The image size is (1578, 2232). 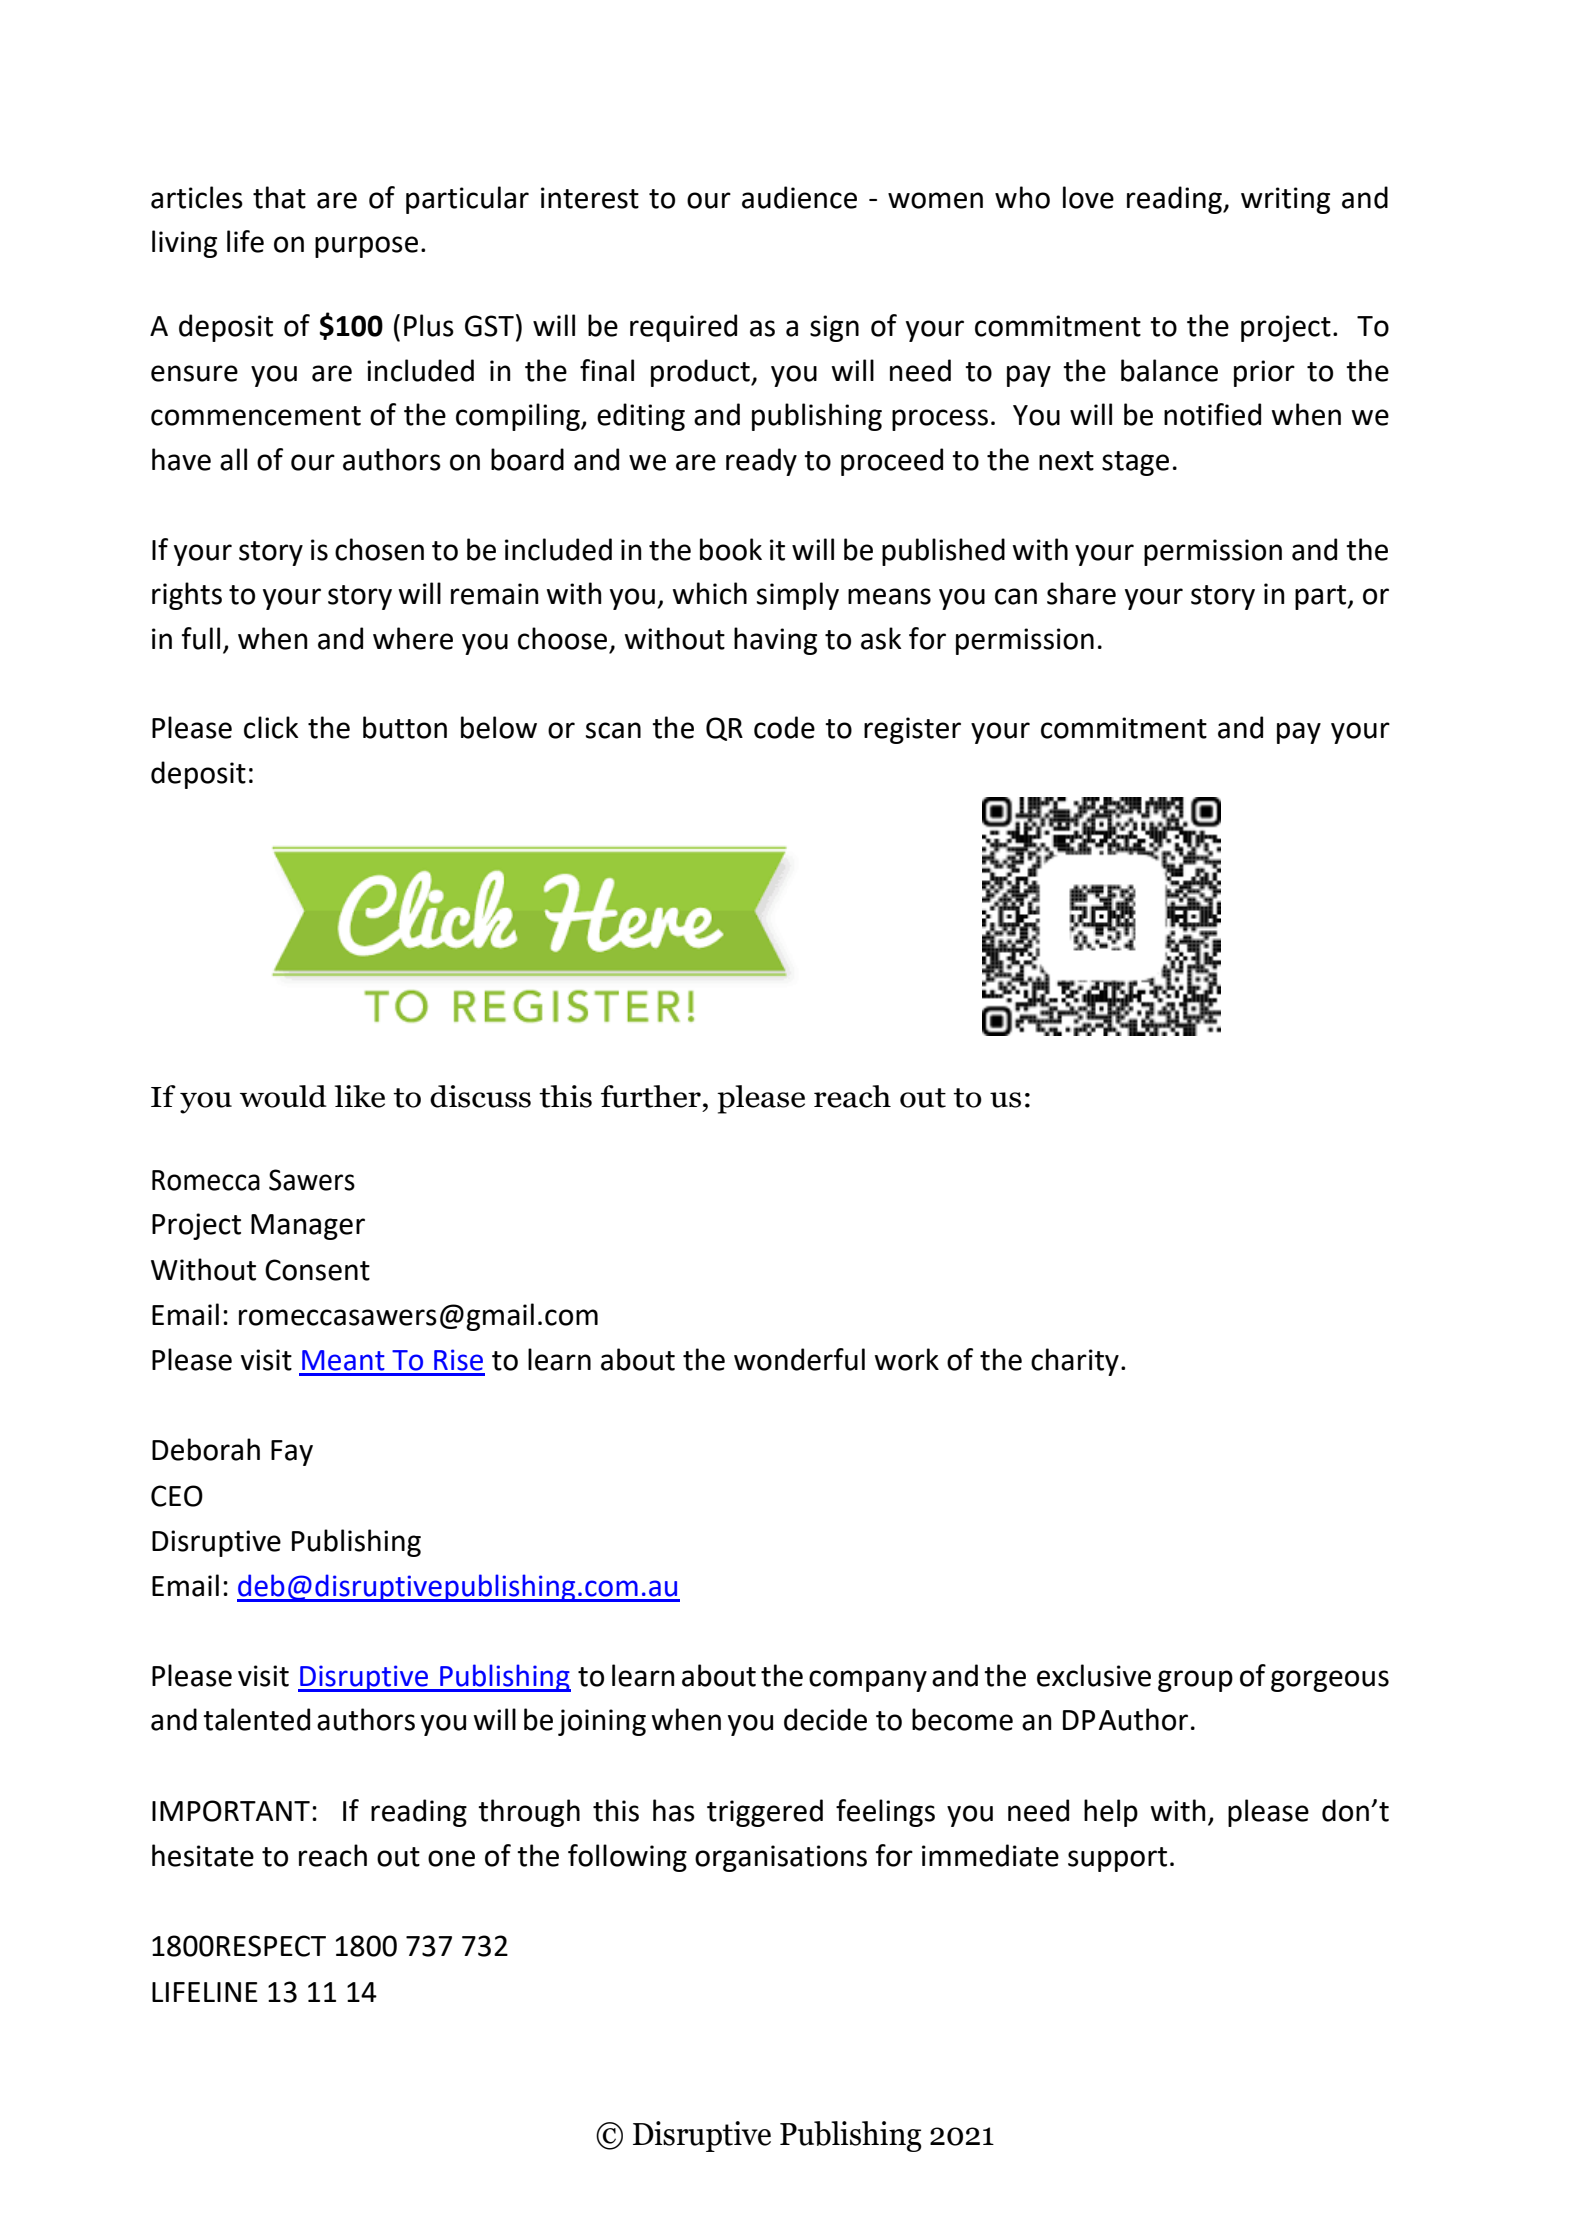 What do you see at coordinates (799, 197) in the document?
I see `audience` at bounding box center [799, 197].
